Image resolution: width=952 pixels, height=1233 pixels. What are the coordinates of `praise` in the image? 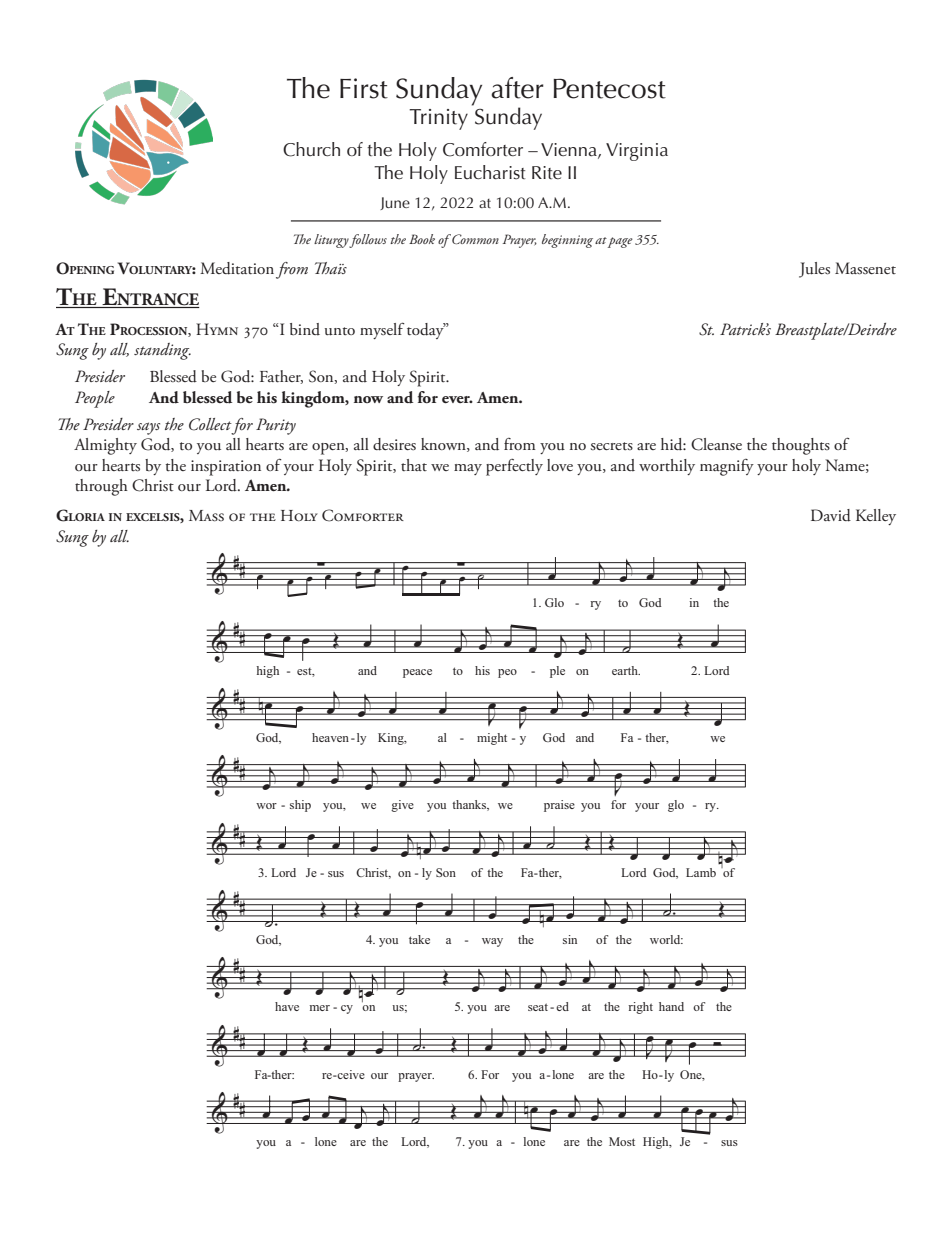 It's located at (559, 806).
